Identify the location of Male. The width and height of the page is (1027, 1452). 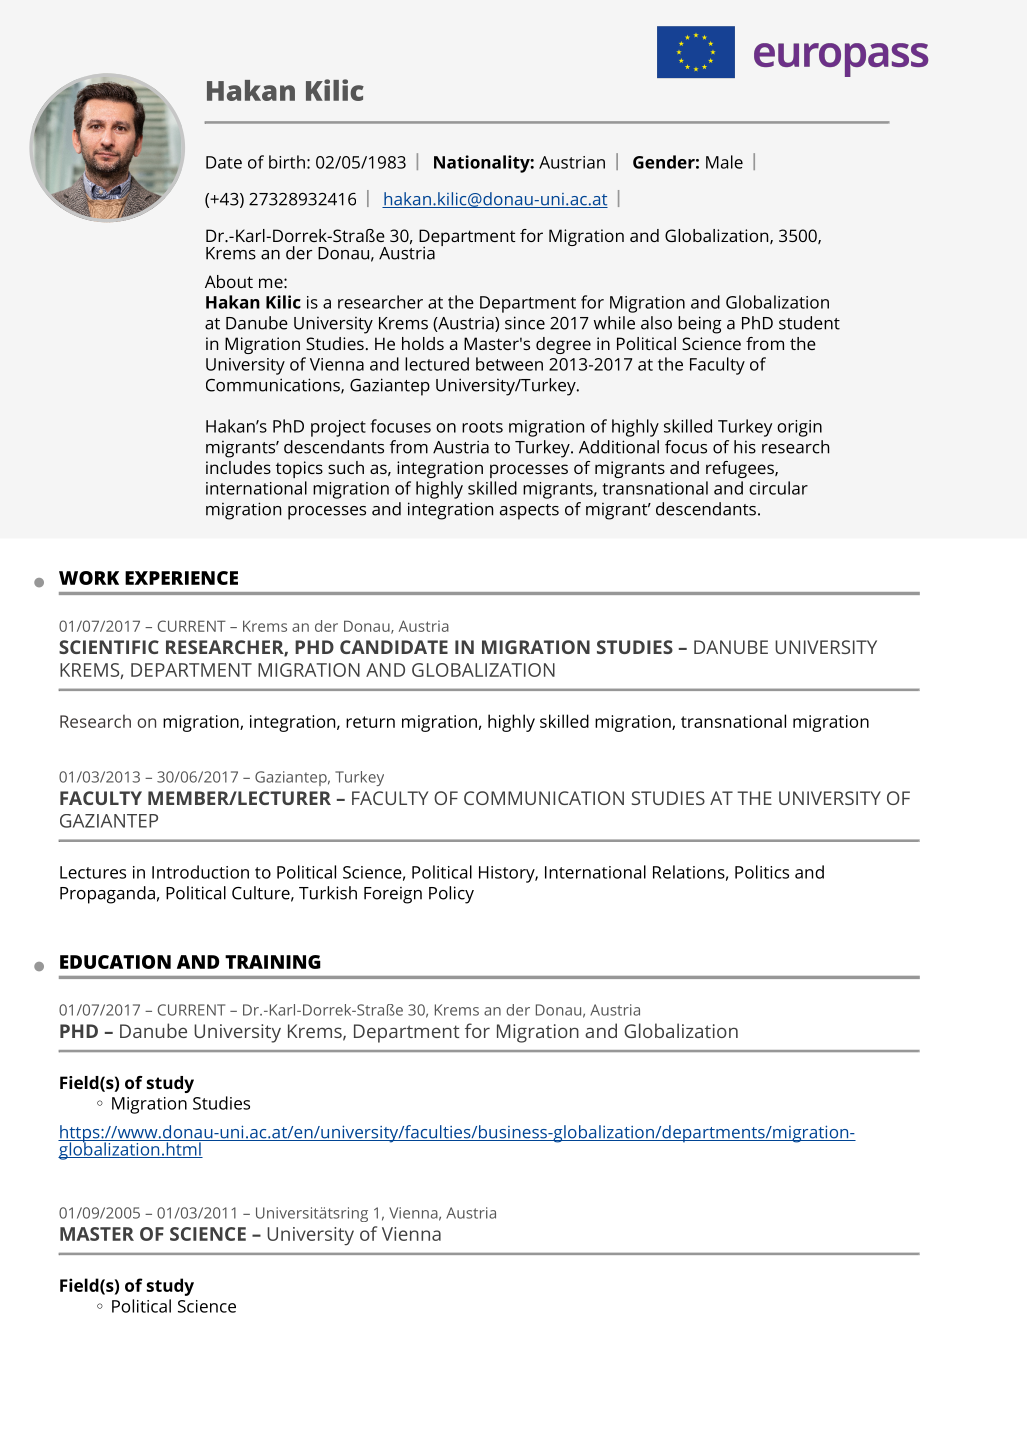
(724, 162).
